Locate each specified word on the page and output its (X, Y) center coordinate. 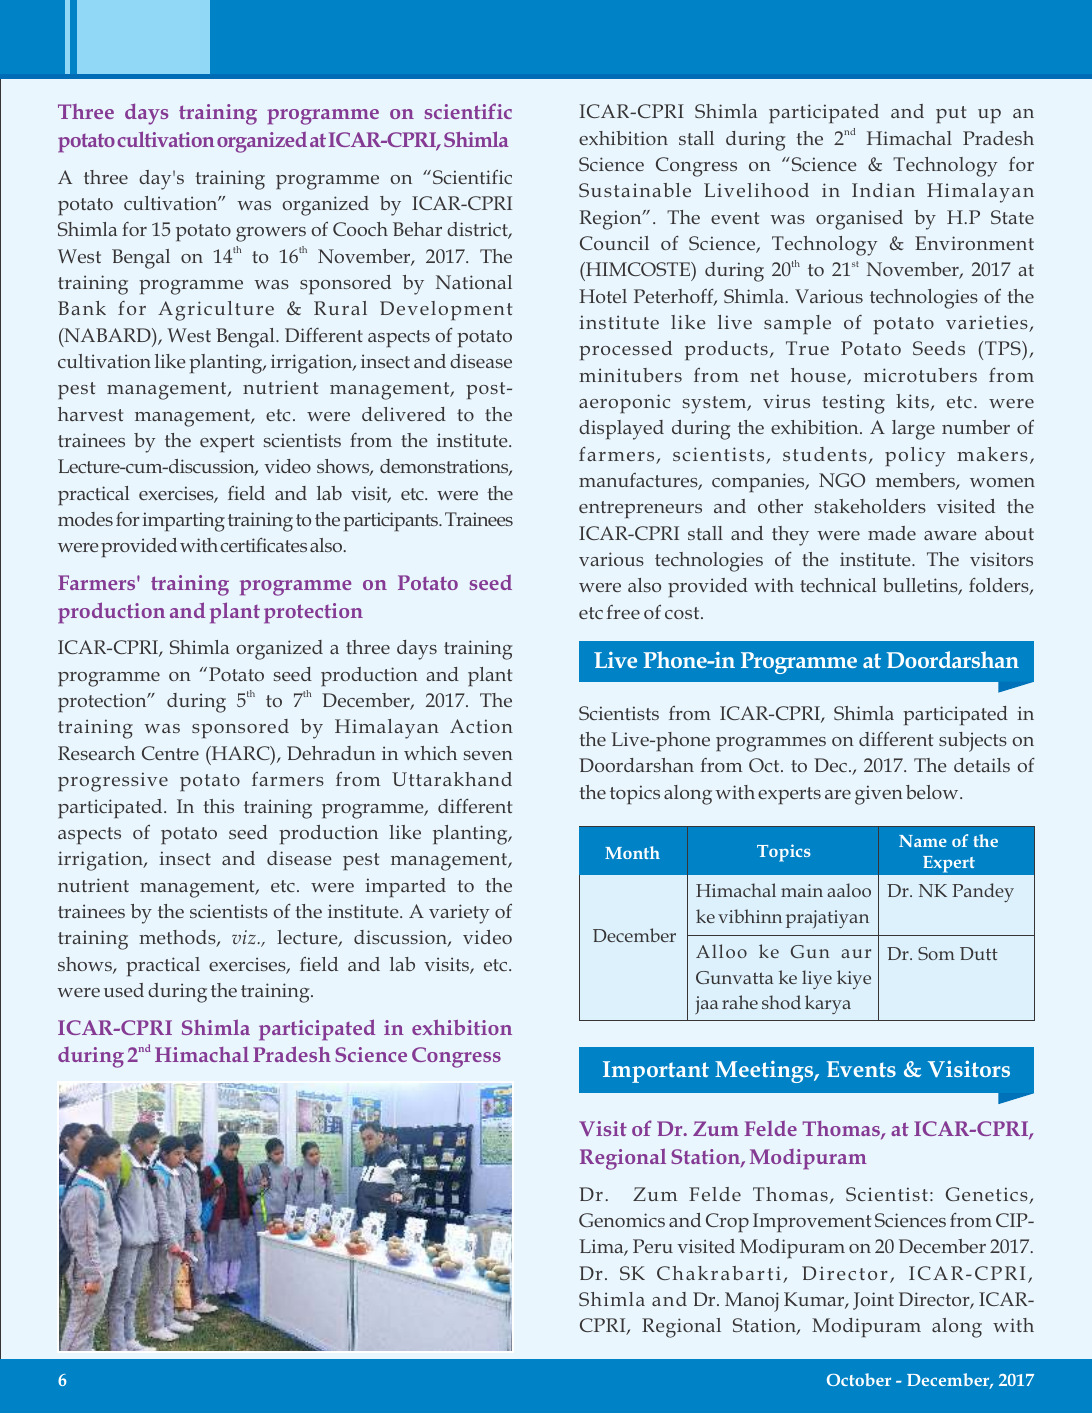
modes (85, 519)
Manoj (752, 1302)
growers (271, 234)
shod (781, 1002)
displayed (621, 430)
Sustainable (635, 190)
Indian (883, 190)
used (124, 990)
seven (488, 755)
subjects (973, 742)
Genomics (622, 1220)
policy (915, 457)
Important (656, 1072)
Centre (170, 753)
